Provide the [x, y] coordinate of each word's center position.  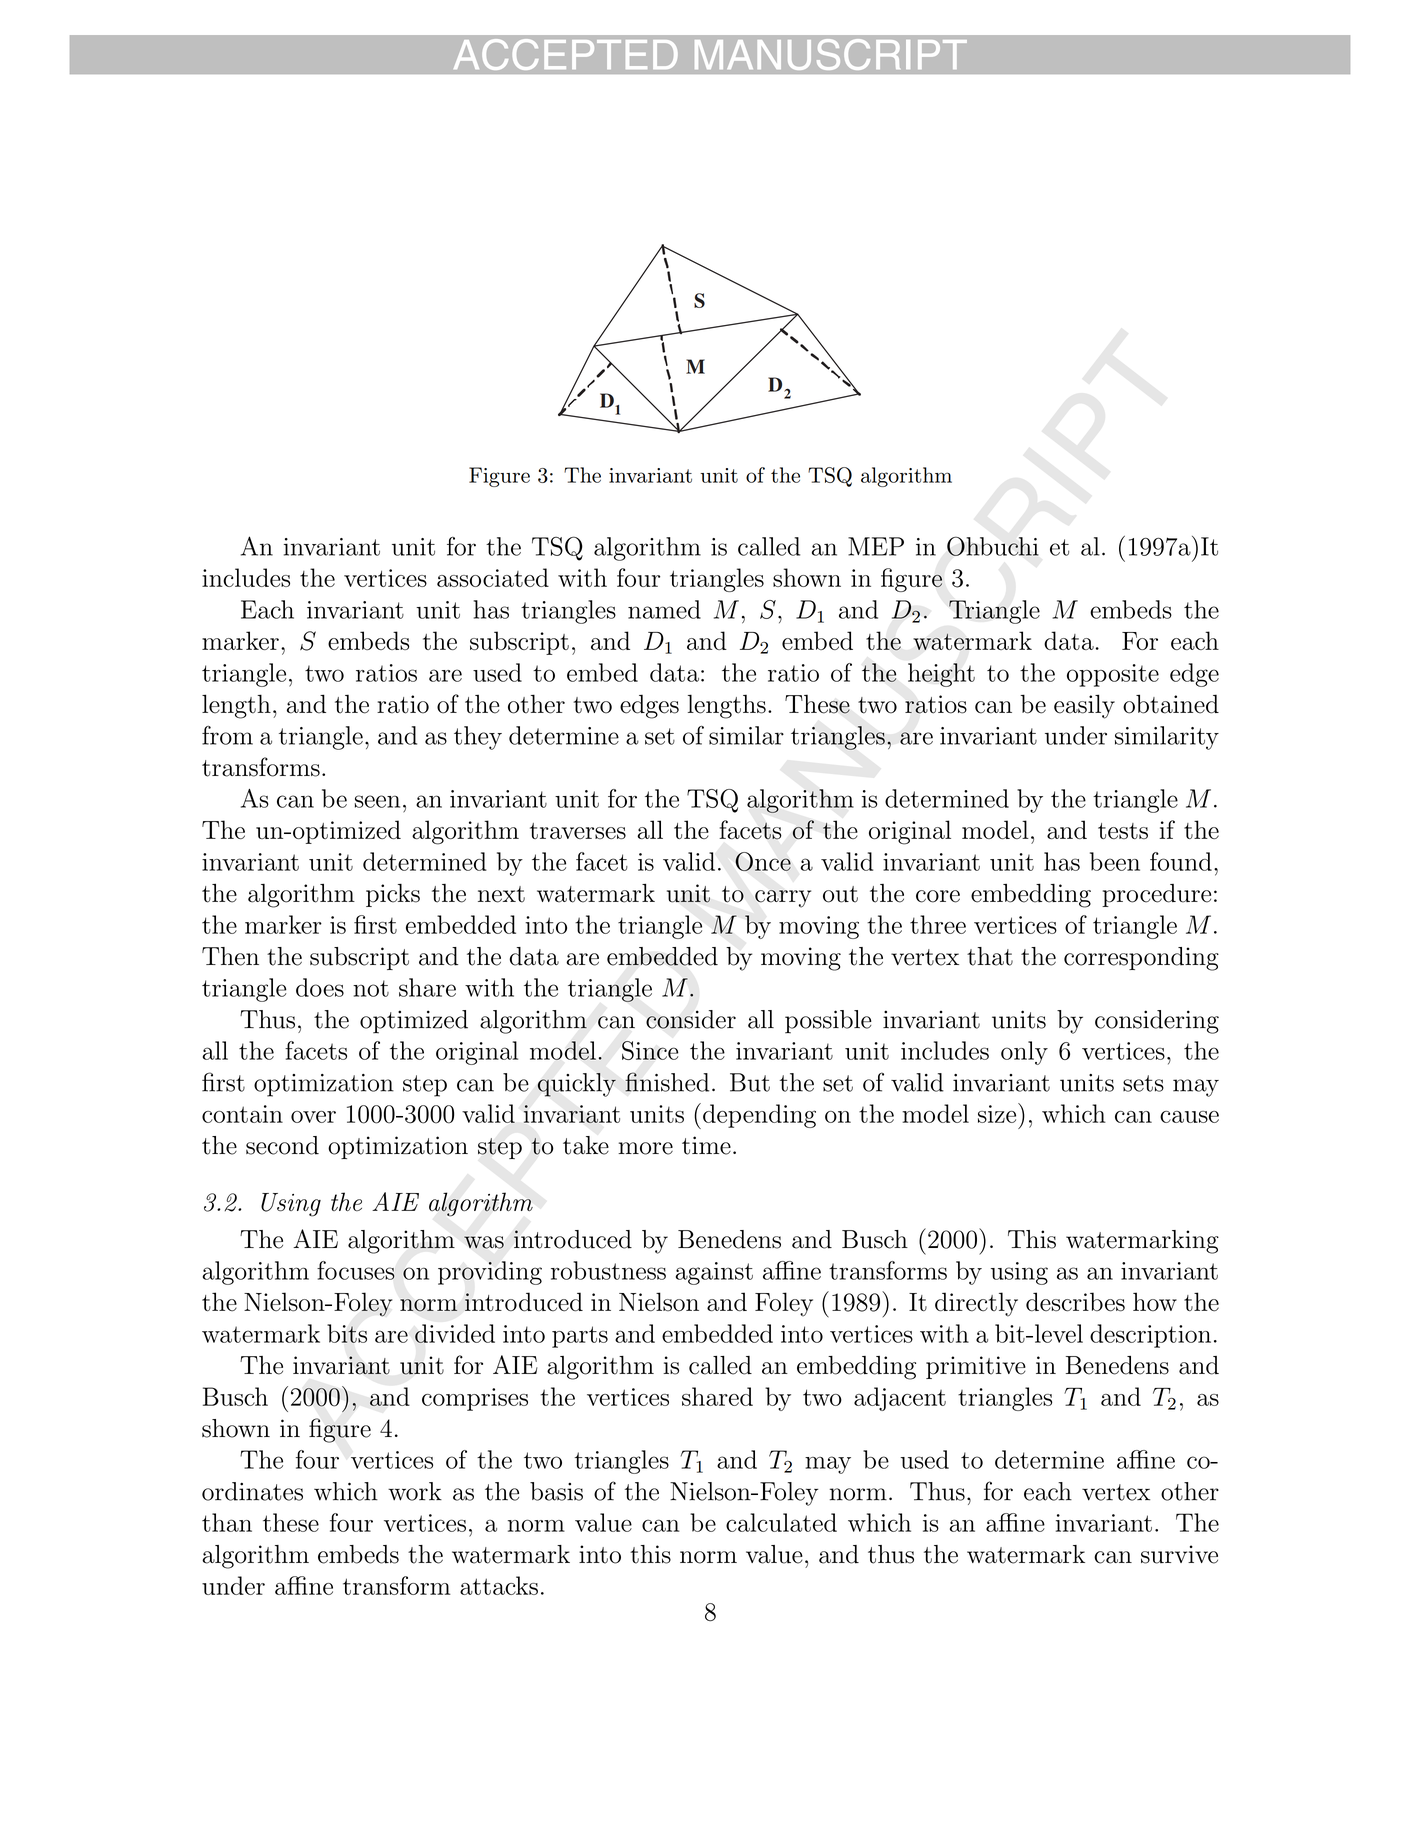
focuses [356, 1270]
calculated [781, 1522]
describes [1075, 1302]
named [664, 609]
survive [1179, 1554]
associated [493, 577]
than [227, 1522]
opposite [1113, 675]
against [714, 1273]
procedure [1156, 895]
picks [393, 895]
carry [783, 899]
